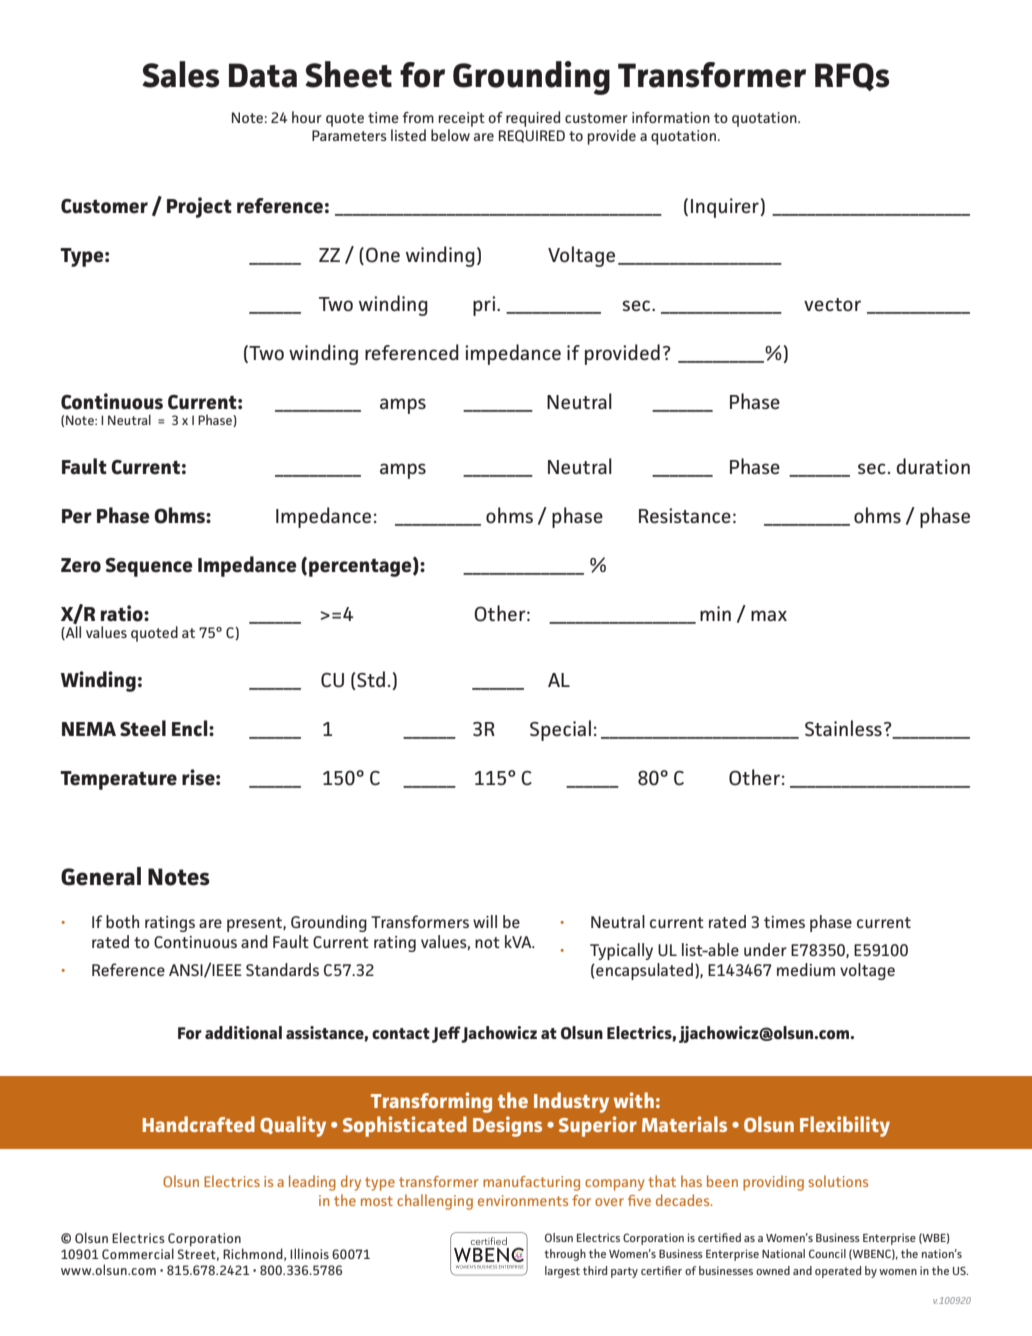 The height and width of the page is (1336, 1032). What do you see at coordinates (485, 921) in the page?
I see `will` at bounding box center [485, 921].
